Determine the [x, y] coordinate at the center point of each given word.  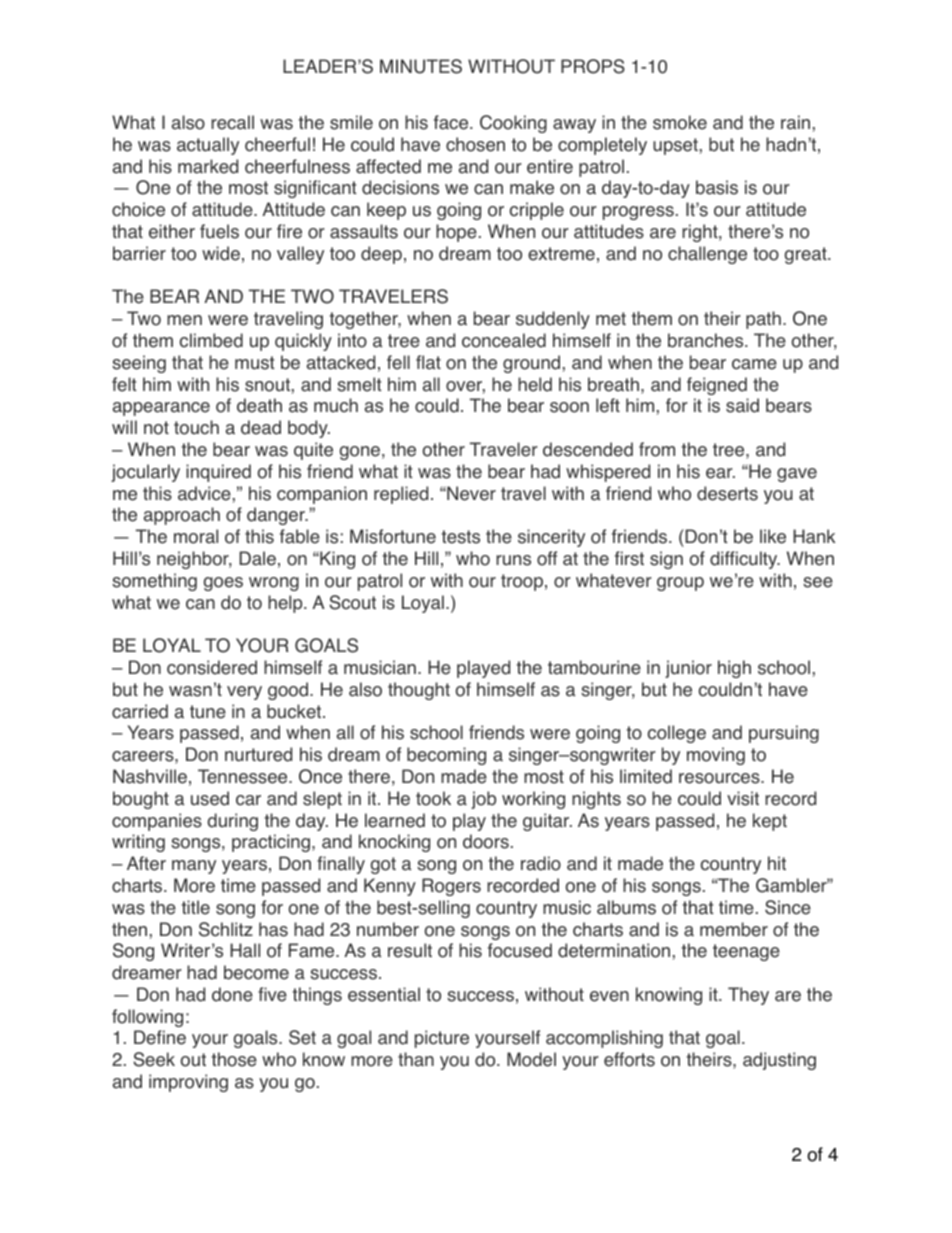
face [452, 122]
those [234, 1059]
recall [232, 122]
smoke [680, 122]
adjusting [779, 1061]
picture [442, 1039]
